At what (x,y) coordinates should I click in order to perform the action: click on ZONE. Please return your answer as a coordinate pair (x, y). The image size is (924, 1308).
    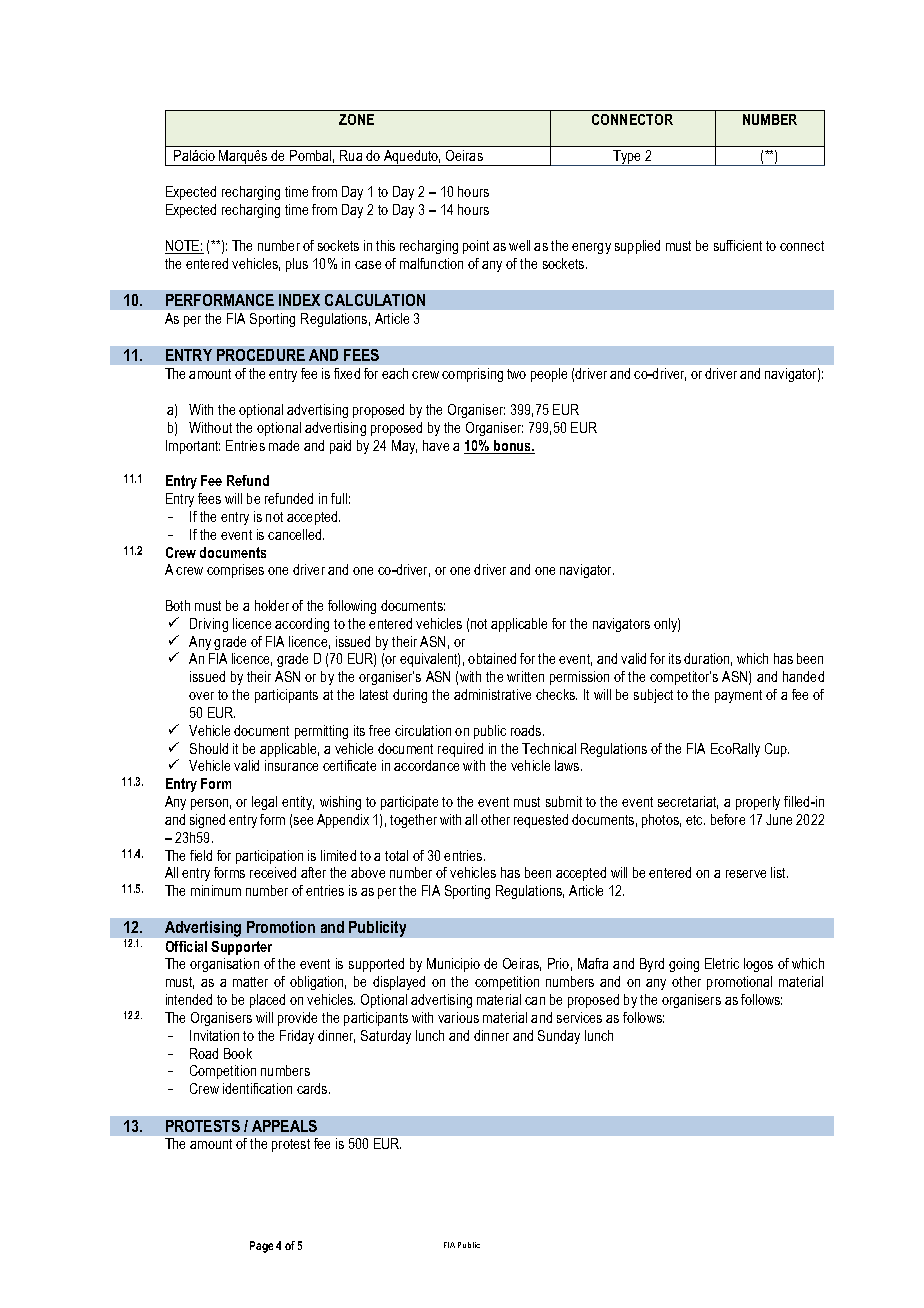
    Looking at the image, I should click on (356, 119).
